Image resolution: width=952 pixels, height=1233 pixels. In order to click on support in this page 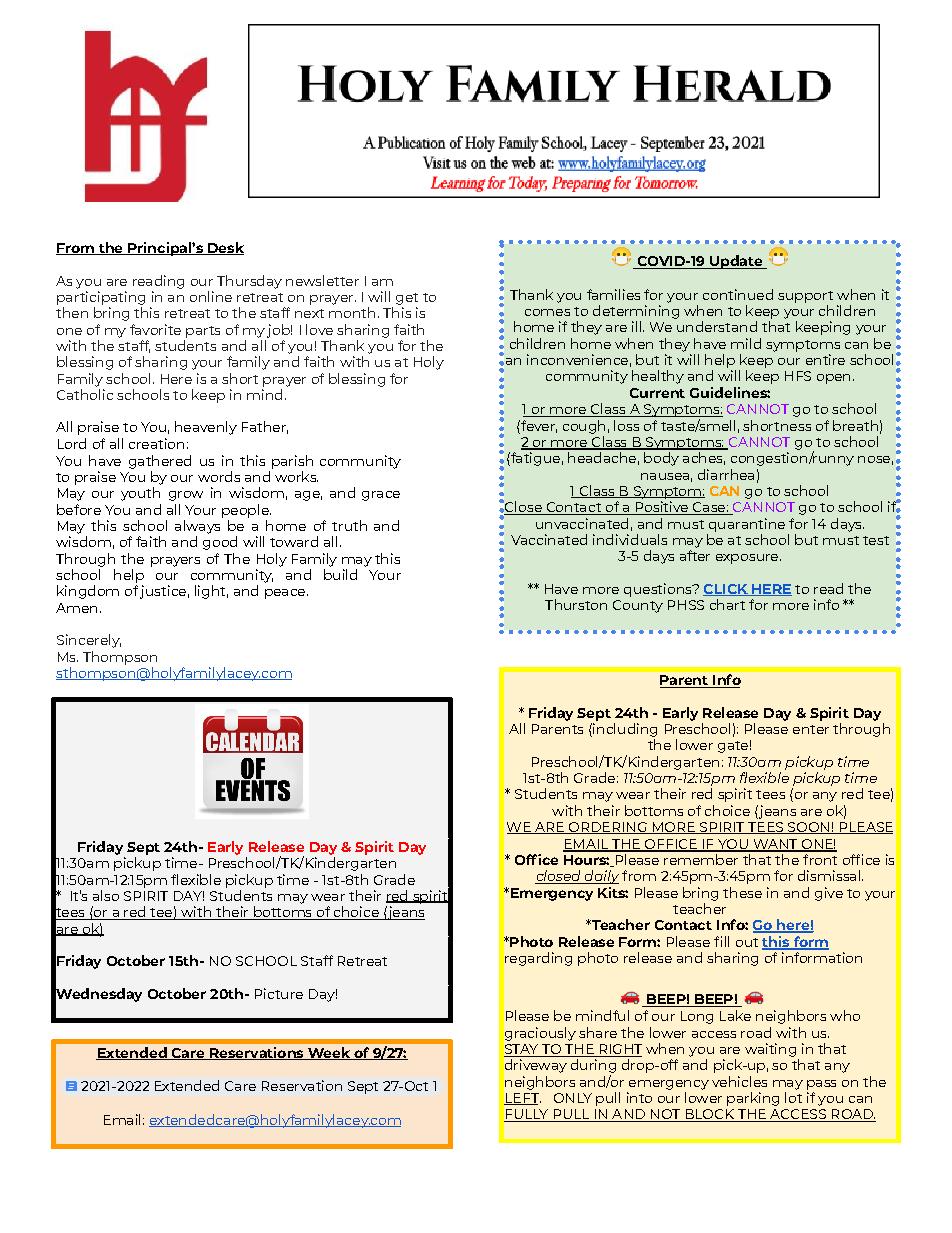, I will do `click(805, 297)`.
